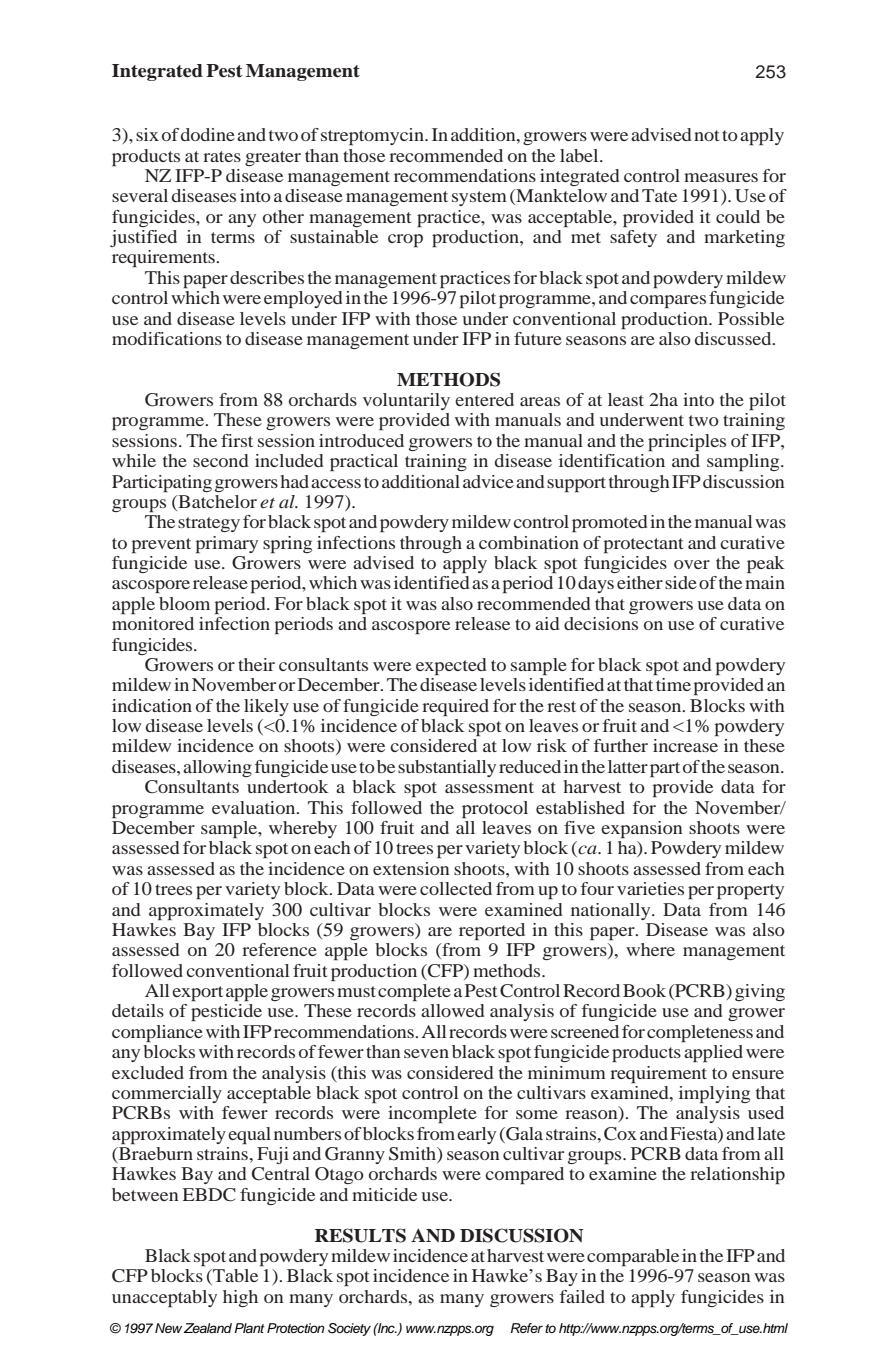 This document has width=896, height=1347. I want to click on second, so click(221, 460).
